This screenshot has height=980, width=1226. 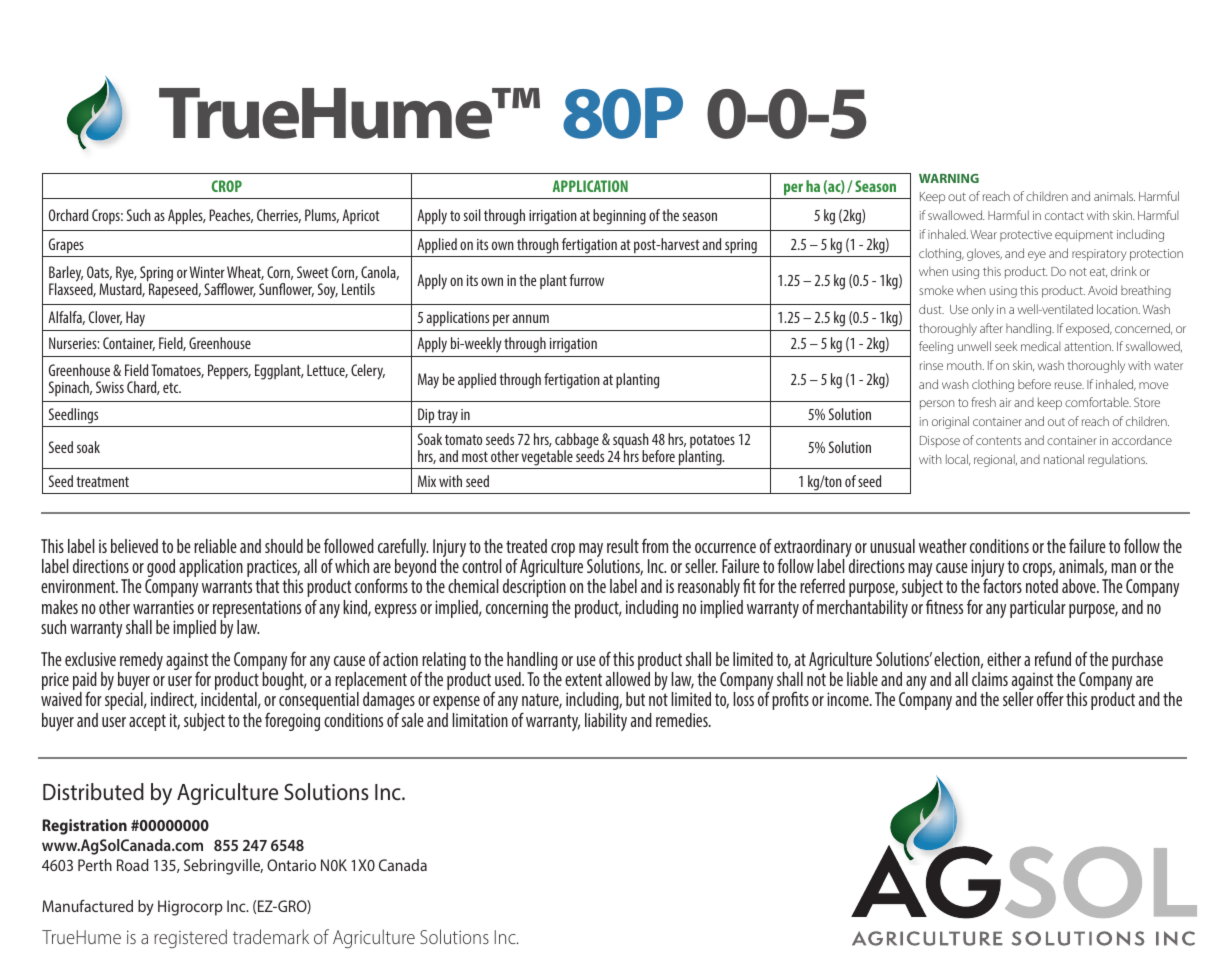 I want to click on treatment, so click(x=102, y=481).
